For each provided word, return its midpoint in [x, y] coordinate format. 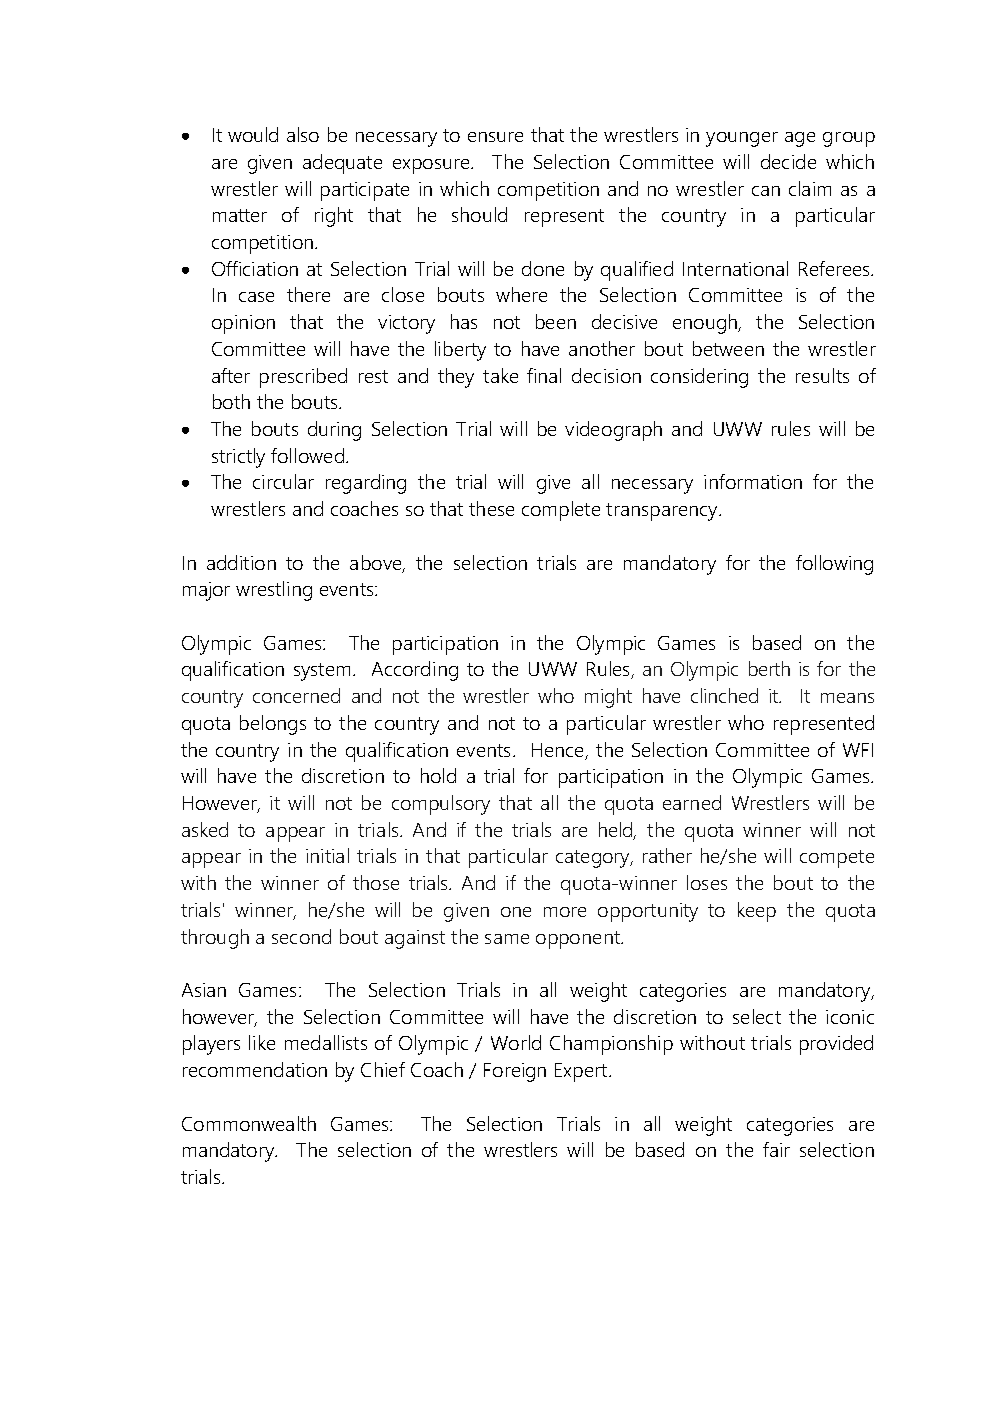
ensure [495, 137]
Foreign [515, 1072]
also [303, 134]
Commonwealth [249, 1123]
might [608, 698]
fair [776, 1149]
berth [769, 668]
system [322, 672]
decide [788, 161]
